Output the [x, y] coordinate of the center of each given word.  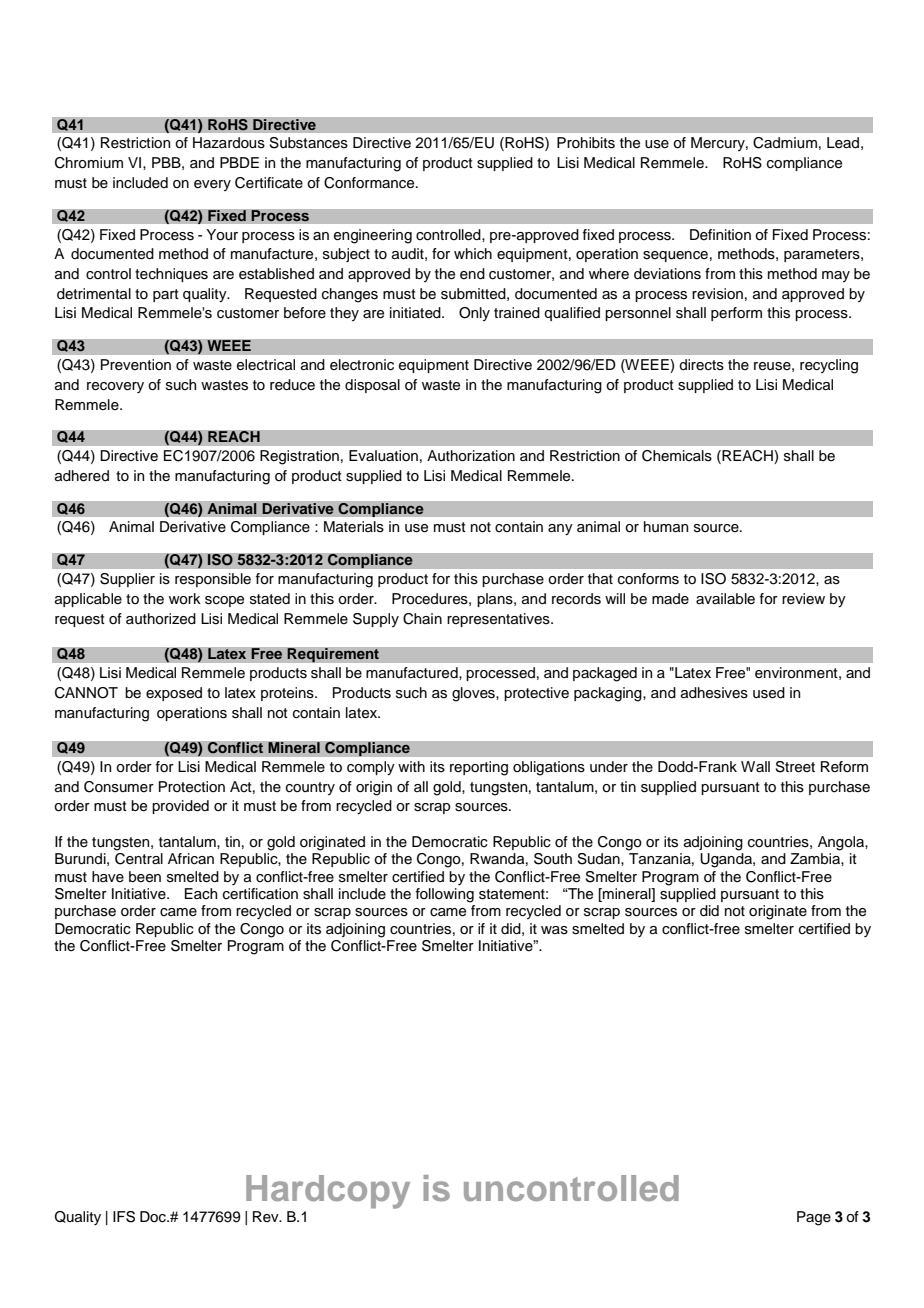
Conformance [370, 183]
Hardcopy [328, 1192]
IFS [124, 1217]
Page [814, 1218]
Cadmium [785, 143]
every [212, 185]
